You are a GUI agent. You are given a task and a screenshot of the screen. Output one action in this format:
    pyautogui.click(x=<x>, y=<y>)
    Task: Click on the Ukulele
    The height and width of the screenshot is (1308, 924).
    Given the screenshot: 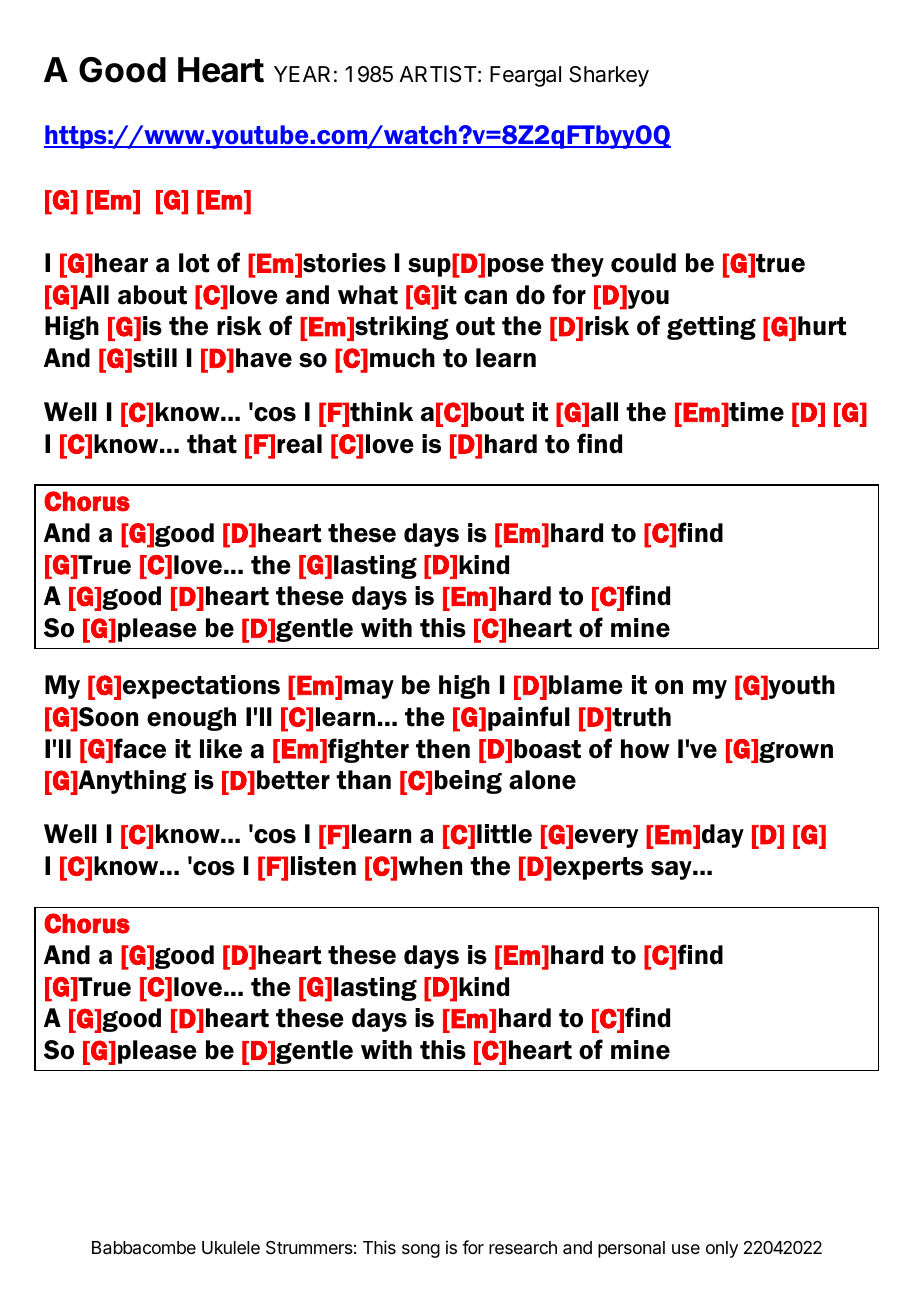 What is the action you would take?
    pyautogui.click(x=231, y=1247)
